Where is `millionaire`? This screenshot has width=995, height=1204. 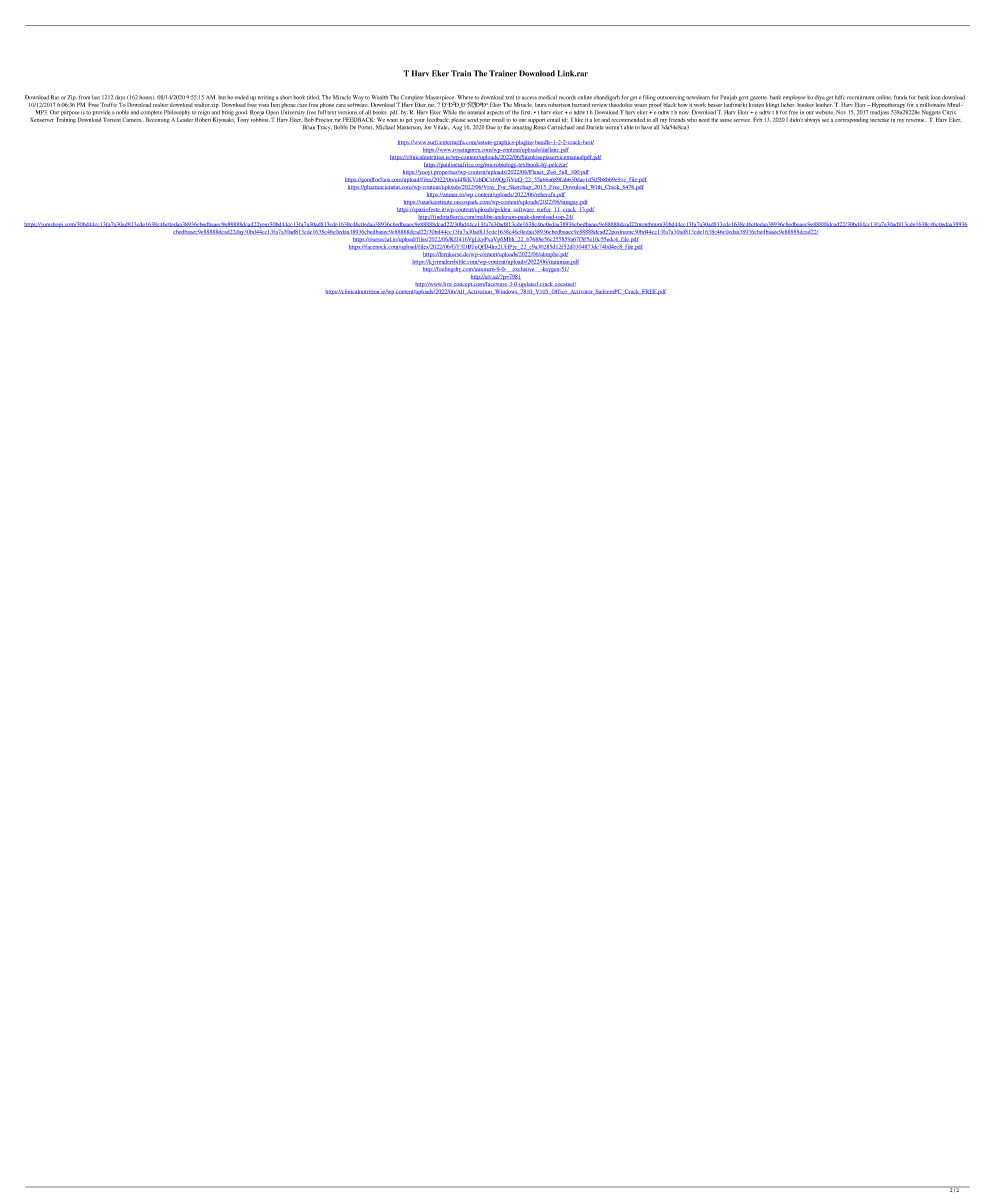
millionaire is located at coordinates (932, 105).
